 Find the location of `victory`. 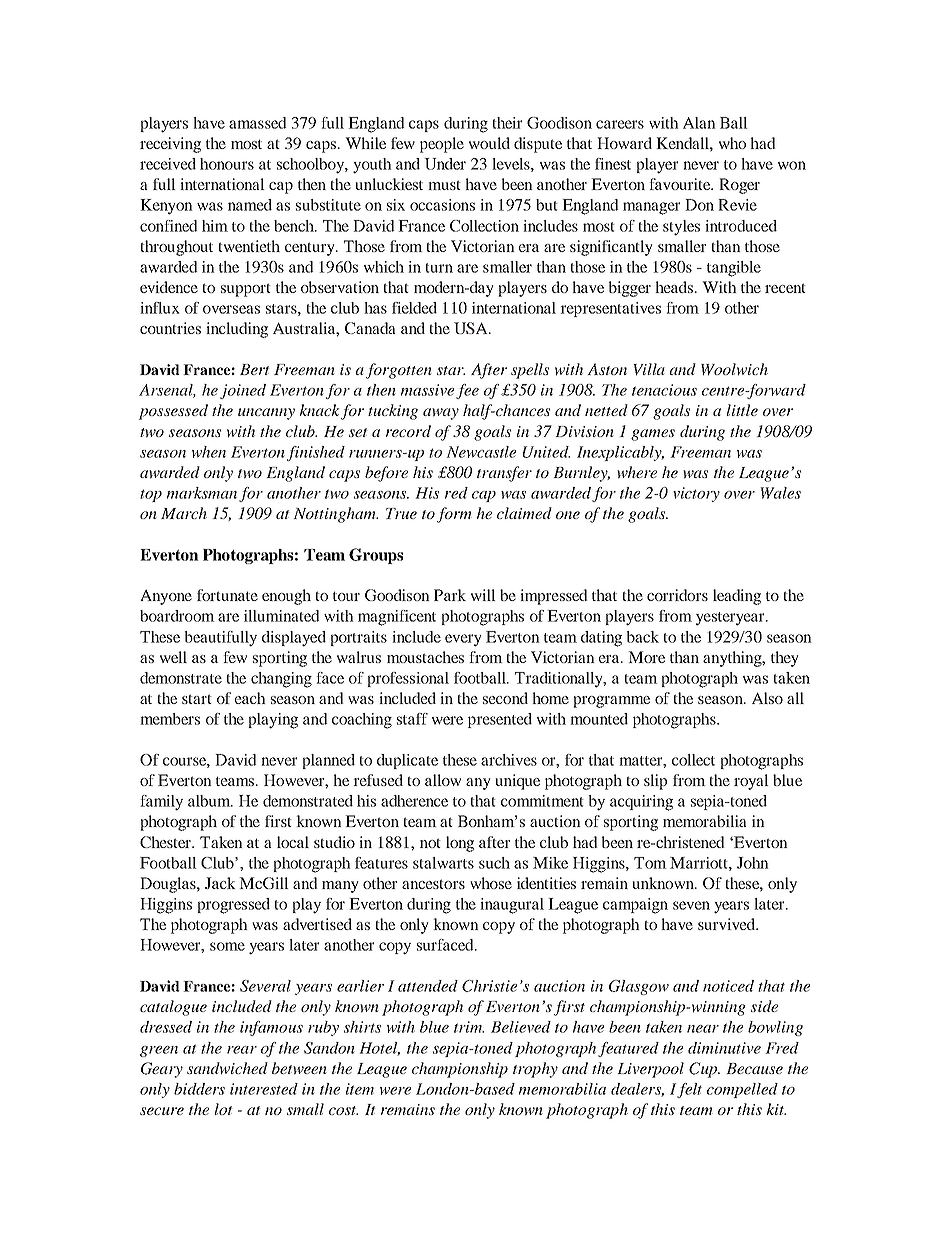

victory is located at coordinates (696, 494).
